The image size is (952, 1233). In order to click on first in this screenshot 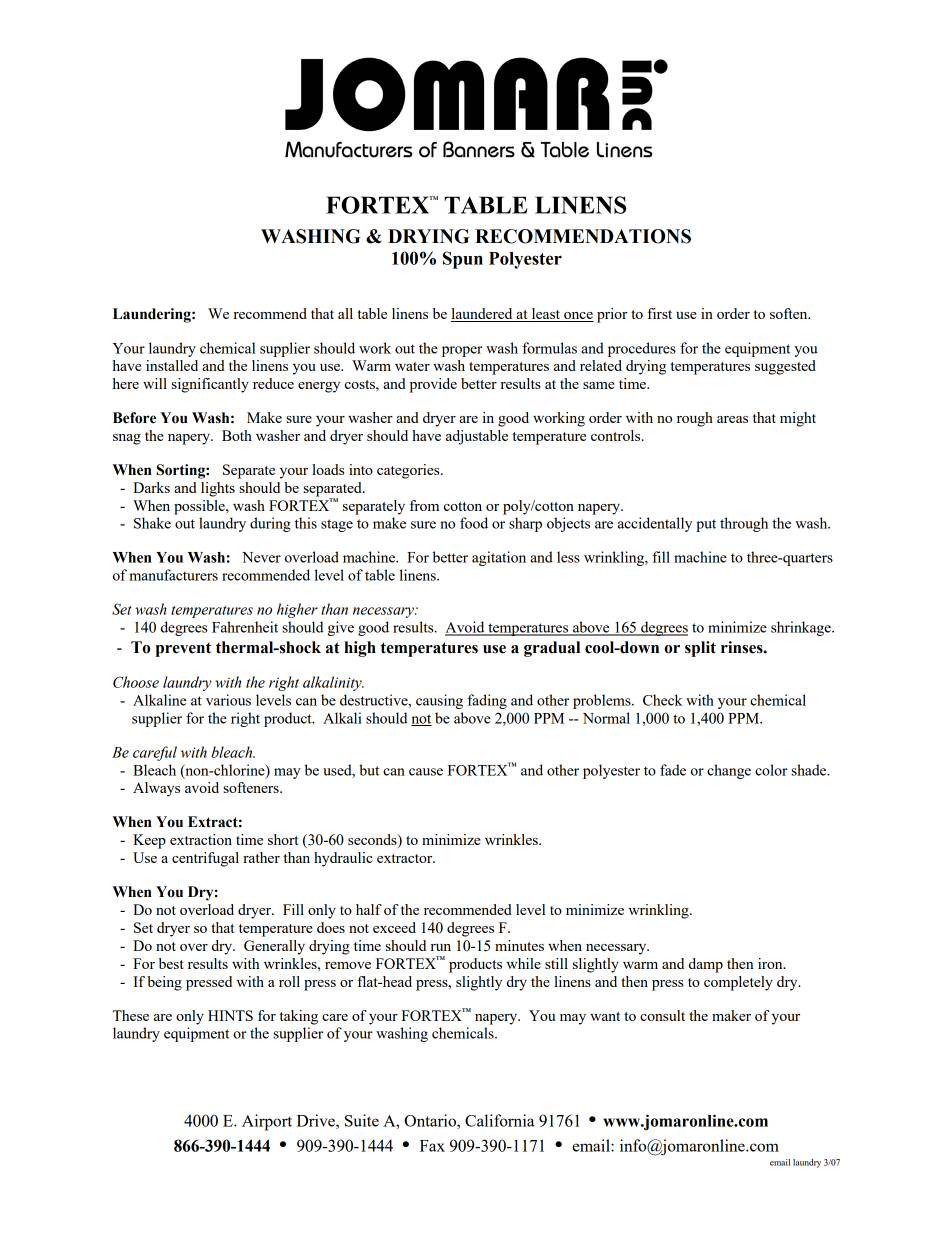, I will do `click(660, 313)`.
